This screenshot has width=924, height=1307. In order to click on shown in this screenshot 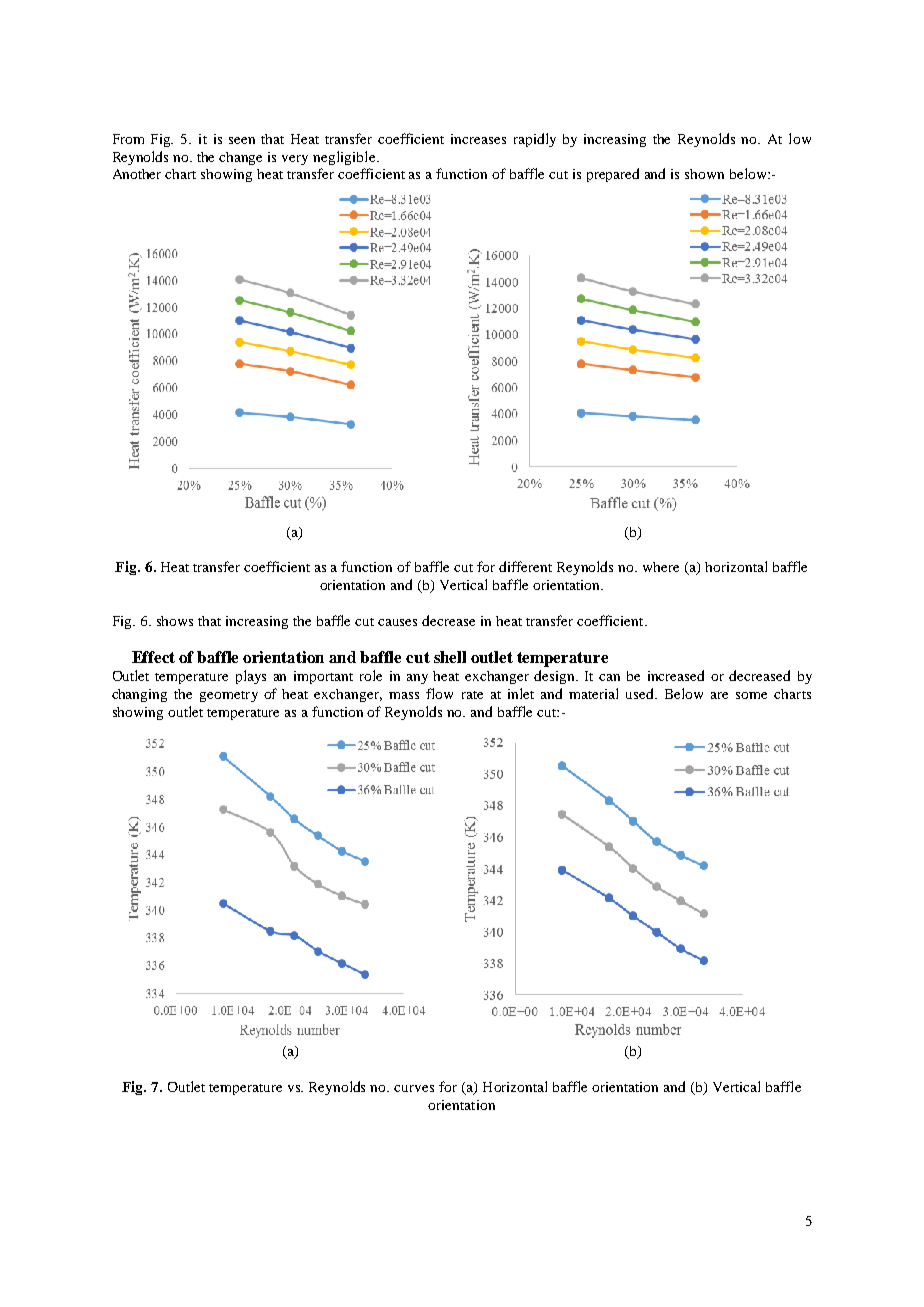, I will do `click(704, 174)`.
